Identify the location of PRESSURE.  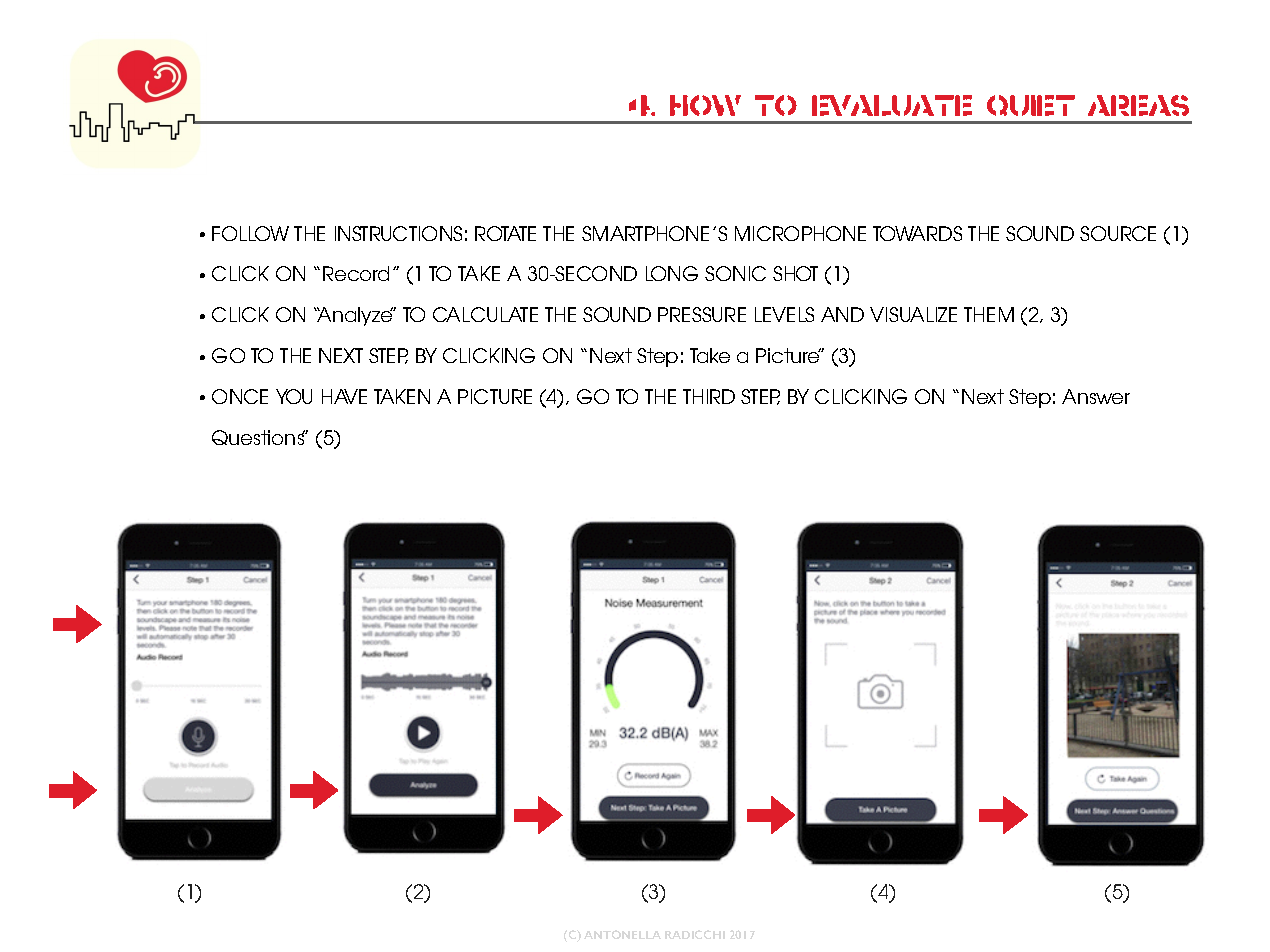
(702, 314).
